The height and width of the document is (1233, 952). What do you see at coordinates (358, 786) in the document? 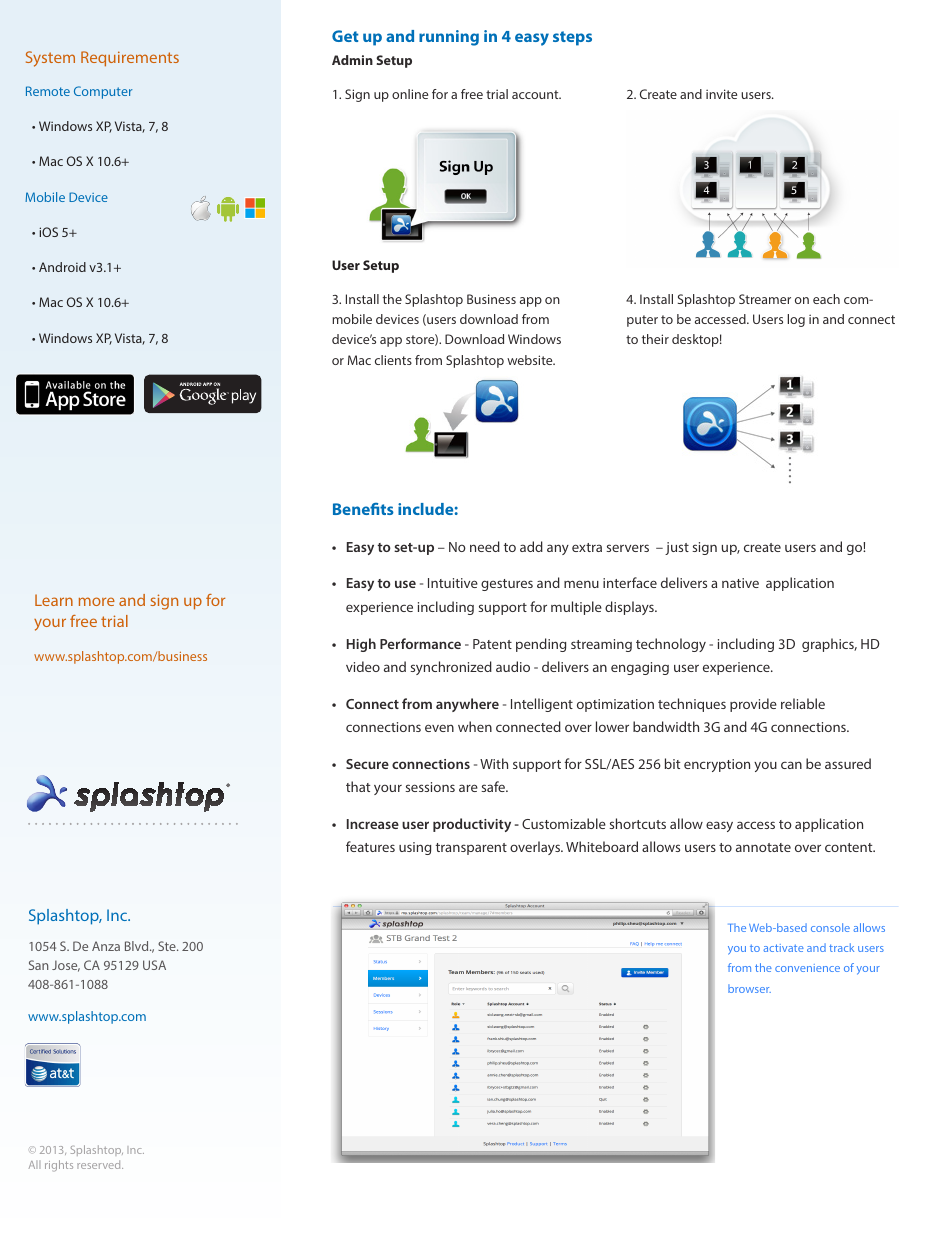
I see `that` at bounding box center [358, 786].
